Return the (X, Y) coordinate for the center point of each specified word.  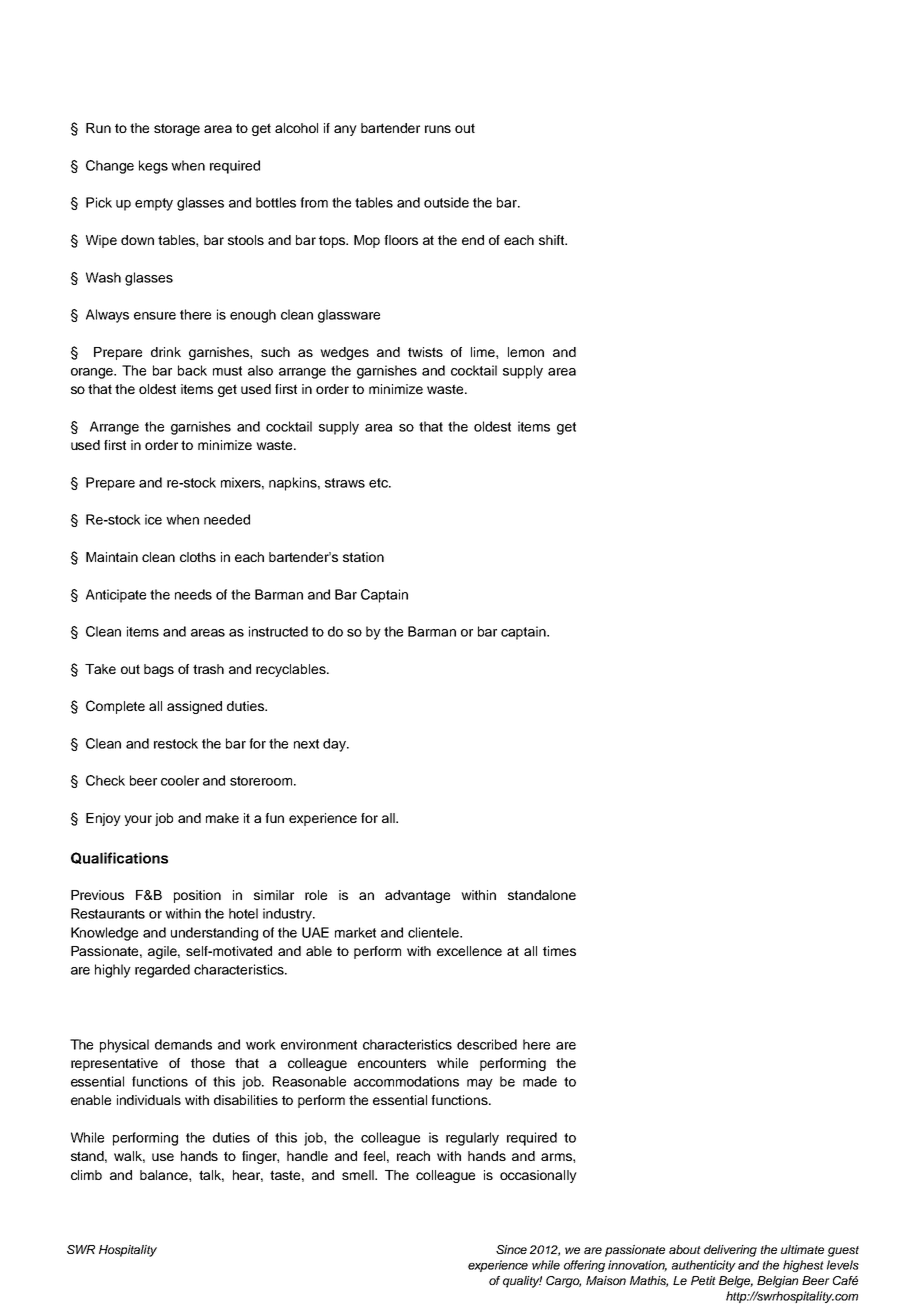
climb (86, 1175)
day (335, 745)
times (559, 951)
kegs (153, 167)
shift (552, 240)
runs (438, 129)
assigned (194, 707)
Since (511, 1249)
